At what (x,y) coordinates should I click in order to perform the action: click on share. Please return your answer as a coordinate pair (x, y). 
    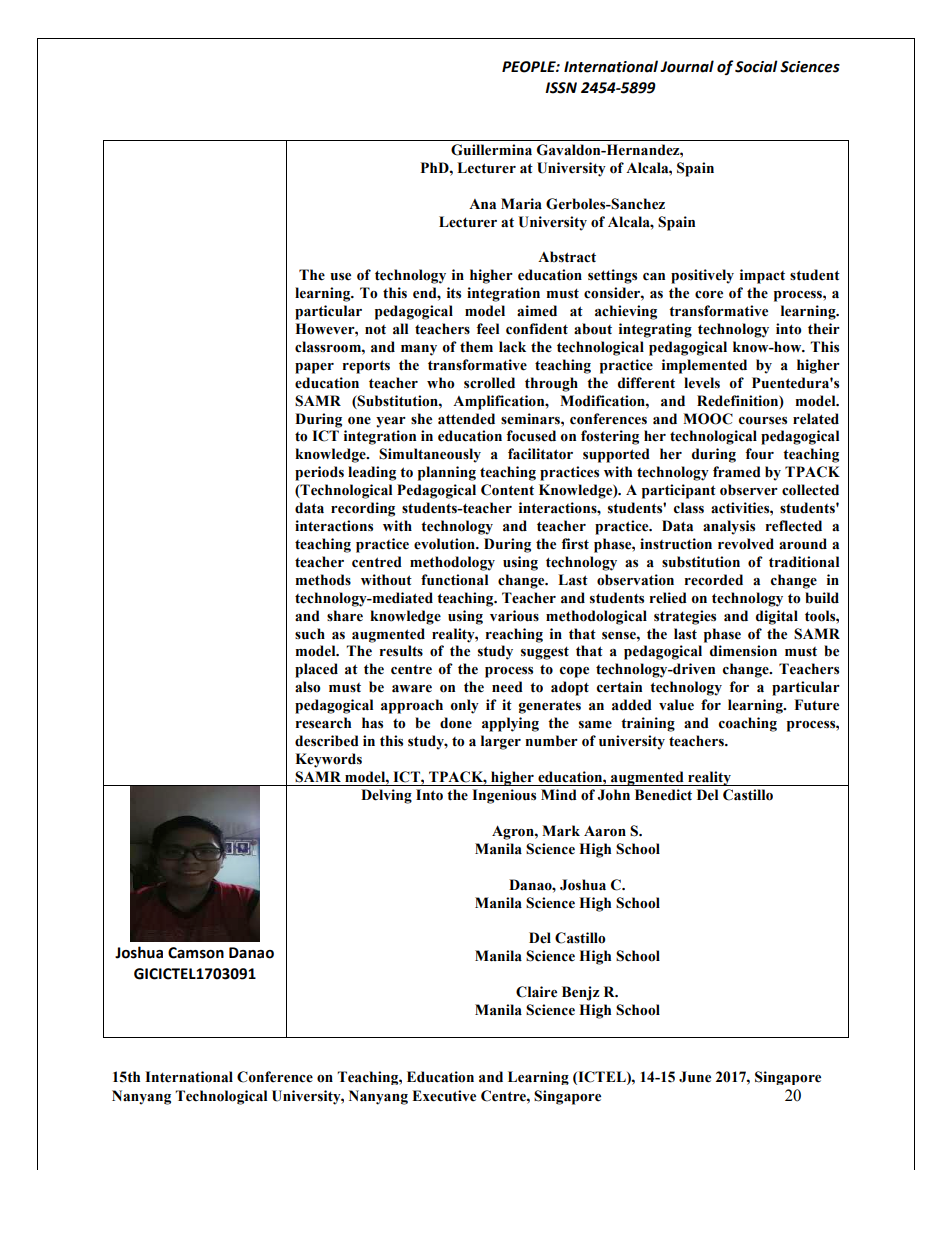
    Looking at the image, I should click on (345, 616).
